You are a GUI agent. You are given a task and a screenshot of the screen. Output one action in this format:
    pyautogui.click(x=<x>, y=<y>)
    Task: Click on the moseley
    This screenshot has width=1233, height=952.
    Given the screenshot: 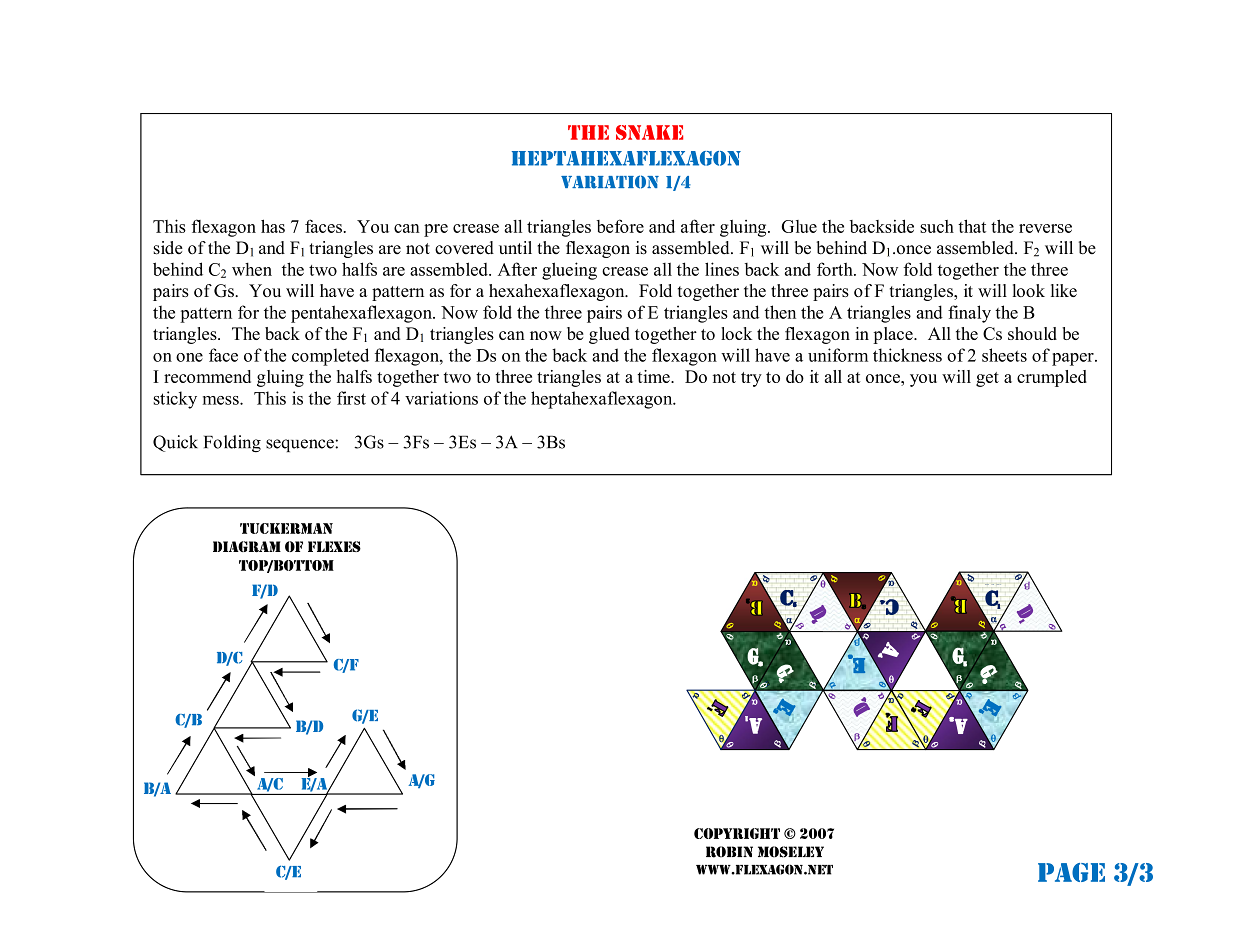 What is the action you would take?
    pyautogui.click(x=791, y=852)
